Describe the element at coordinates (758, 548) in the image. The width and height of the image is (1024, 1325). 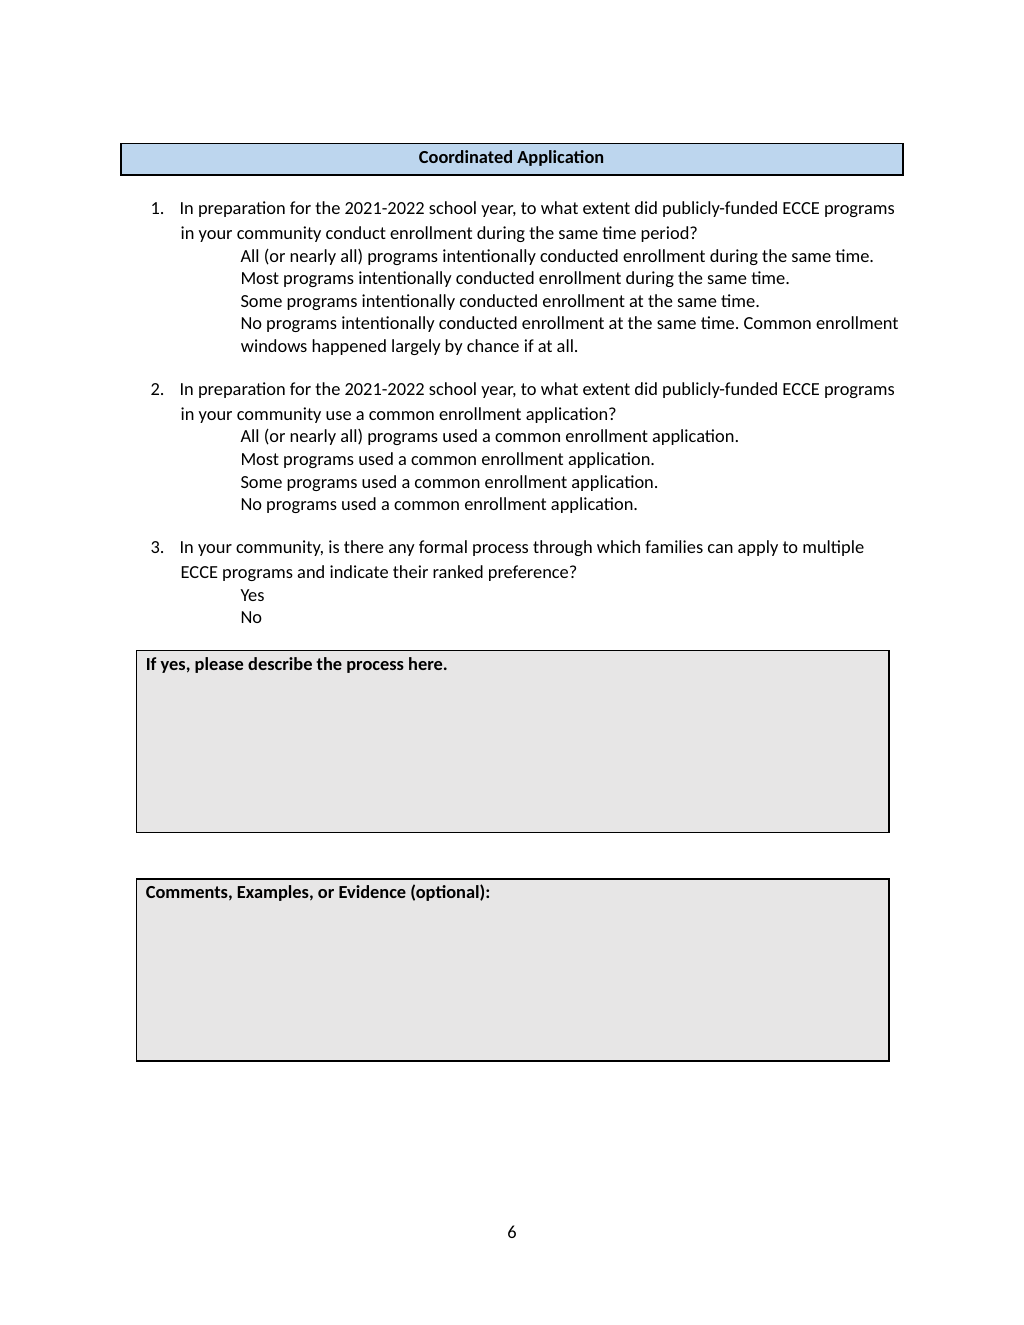
I see `apply` at that location.
